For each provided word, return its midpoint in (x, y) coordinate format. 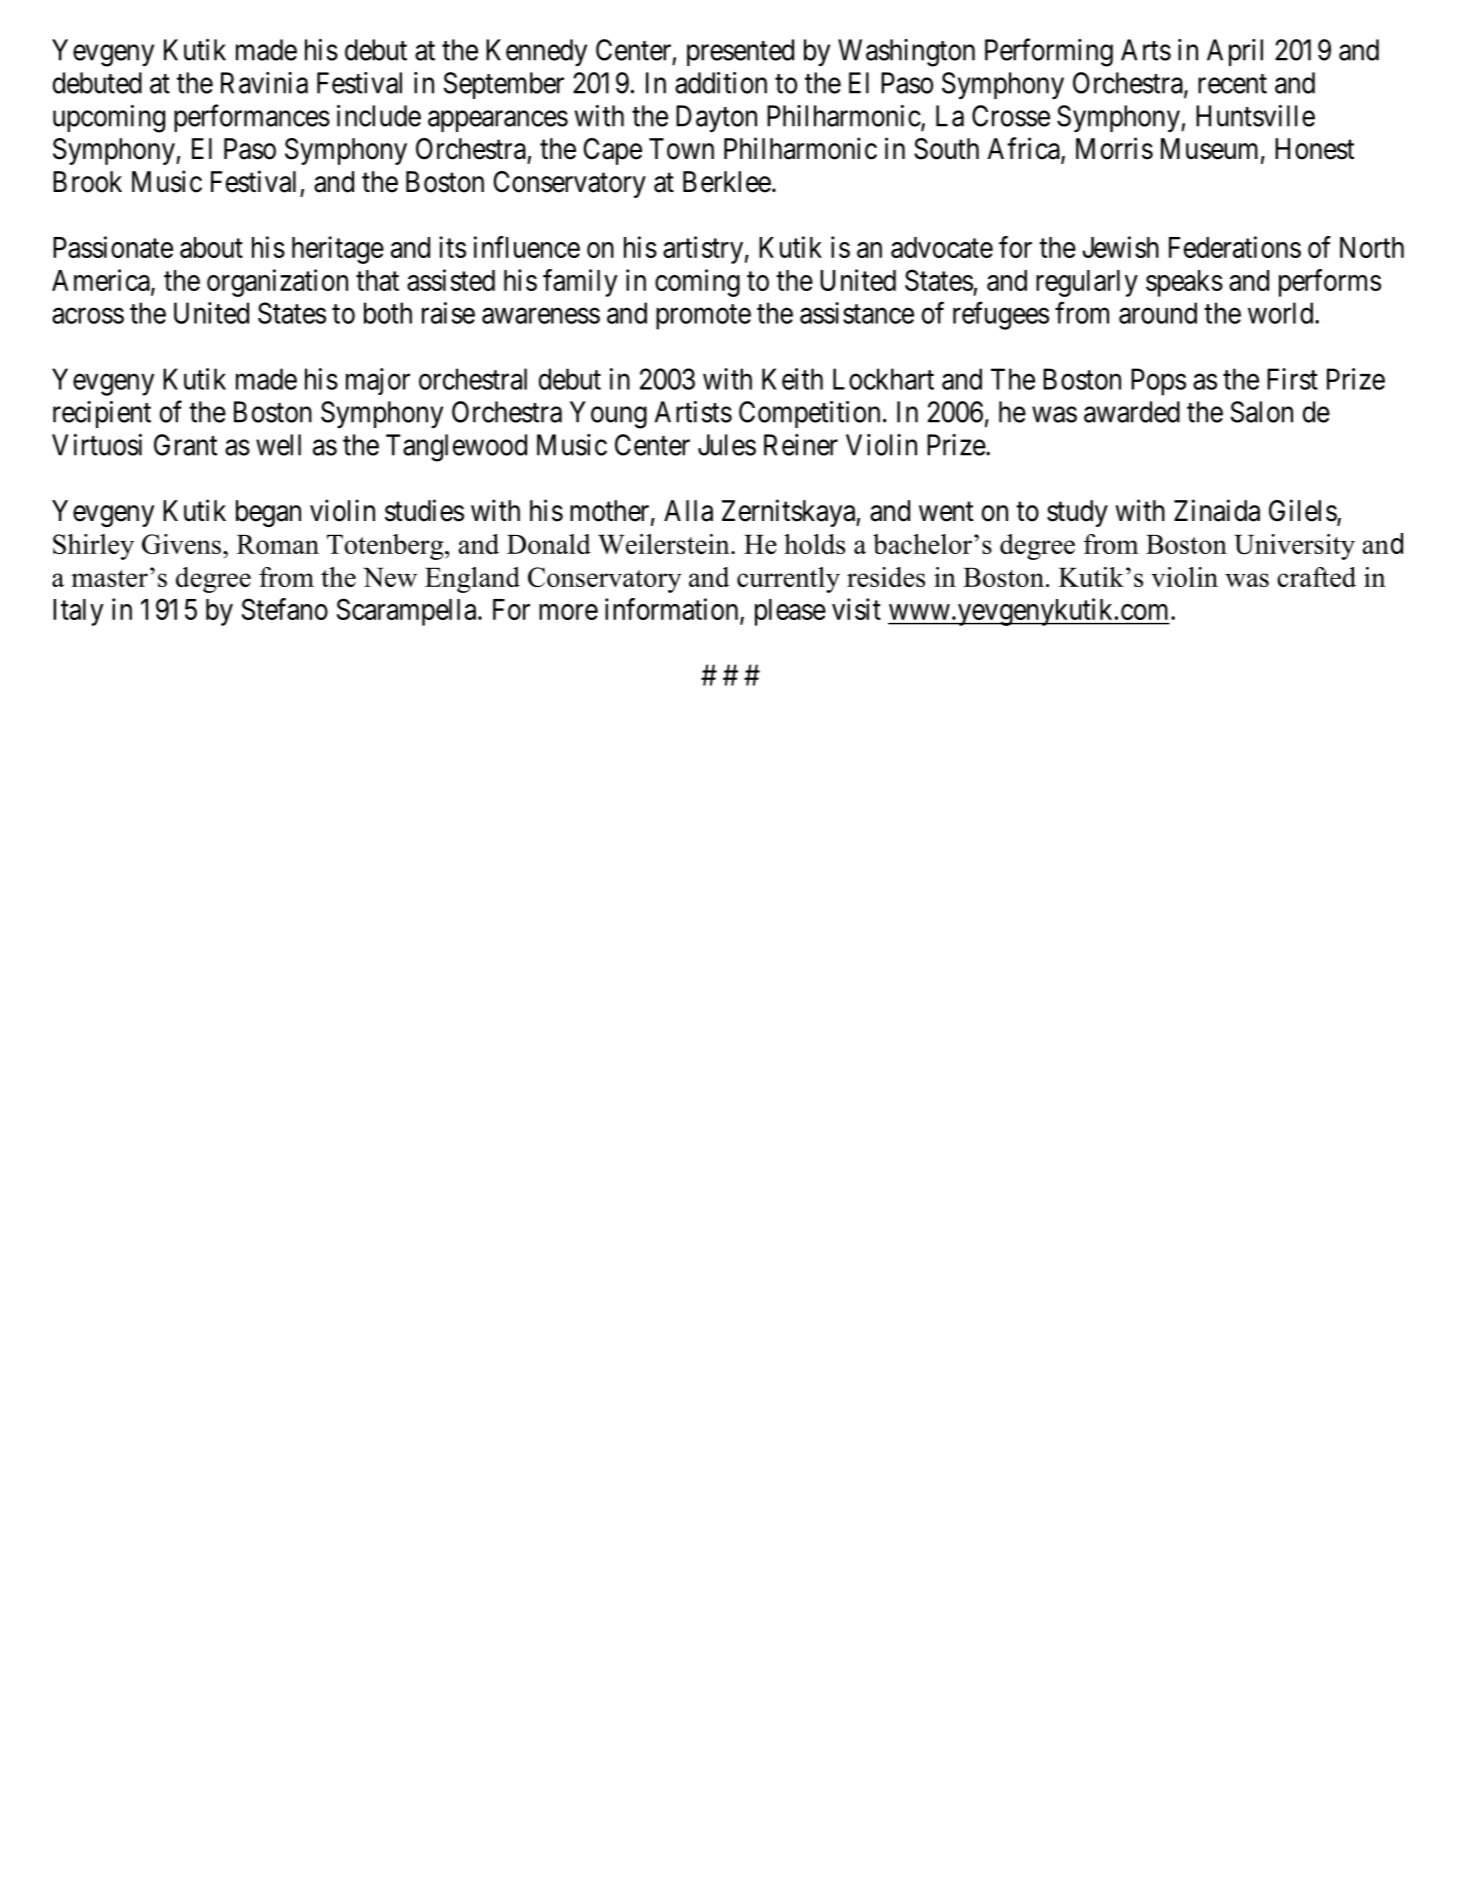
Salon (1262, 412)
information (673, 610)
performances (252, 118)
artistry (703, 250)
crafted (1316, 577)
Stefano (285, 609)
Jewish (1120, 247)
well (278, 445)
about (211, 247)
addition (721, 83)
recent (1232, 84)
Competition (809, 414)
